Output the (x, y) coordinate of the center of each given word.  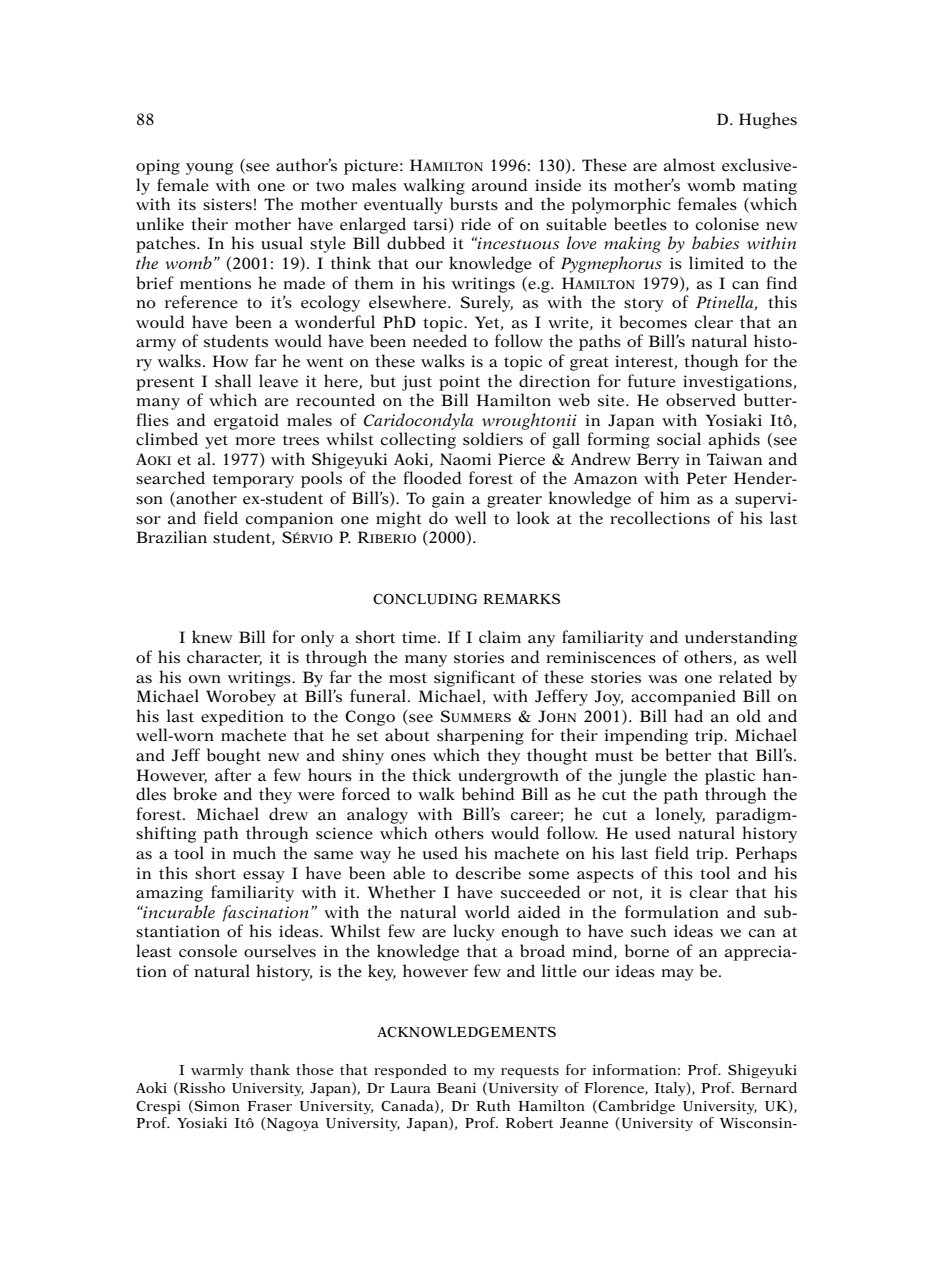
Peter (707, 478)
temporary (253, 481)
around (500, 185)
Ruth (493, 1105)
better (688, 755)
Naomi (465, 459)
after (233, 775)
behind (488, 794)
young (209, 169)
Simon (216, 1106)
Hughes (768, 120)
